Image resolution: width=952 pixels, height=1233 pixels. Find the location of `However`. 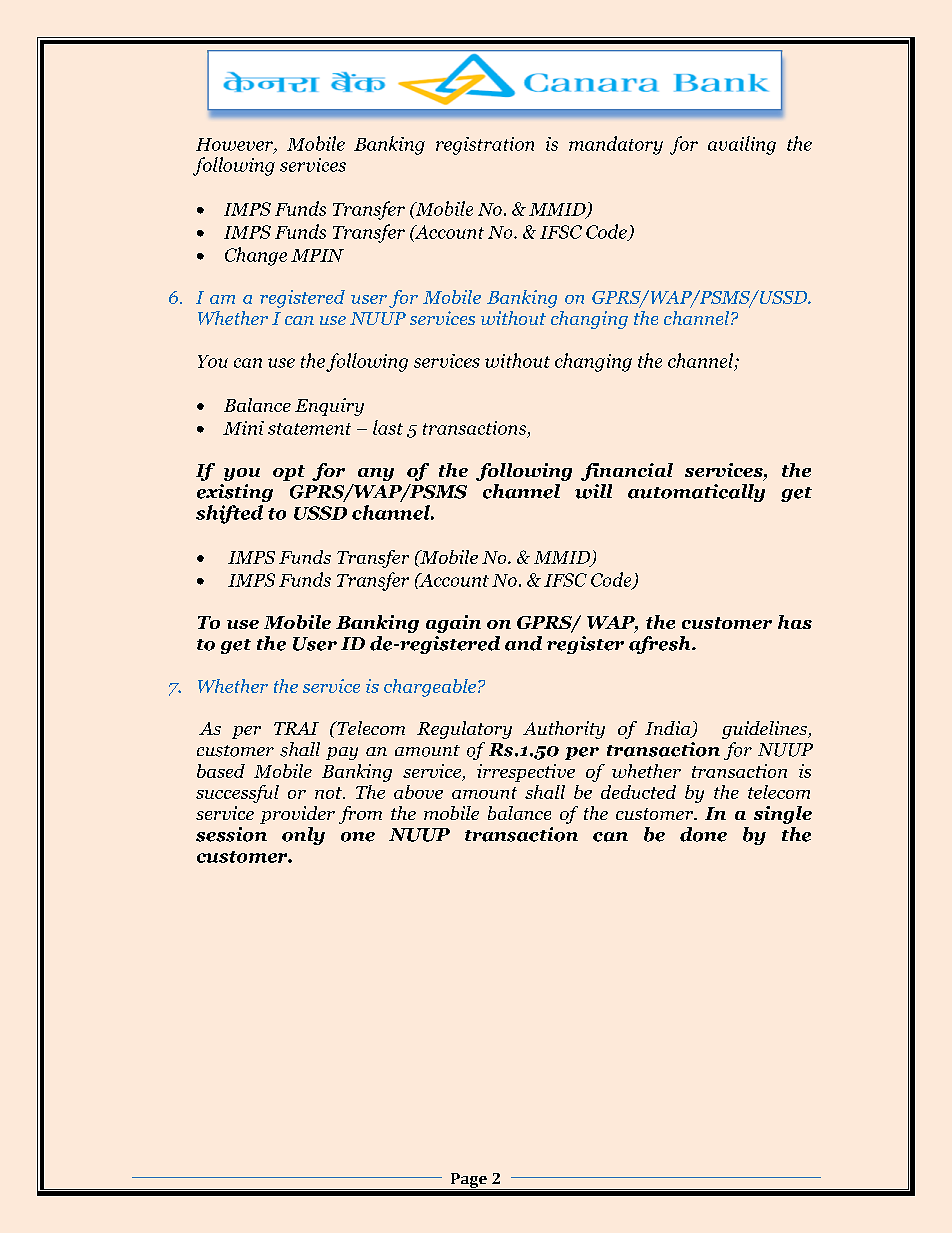

However is located at coordinates (235, 145).
